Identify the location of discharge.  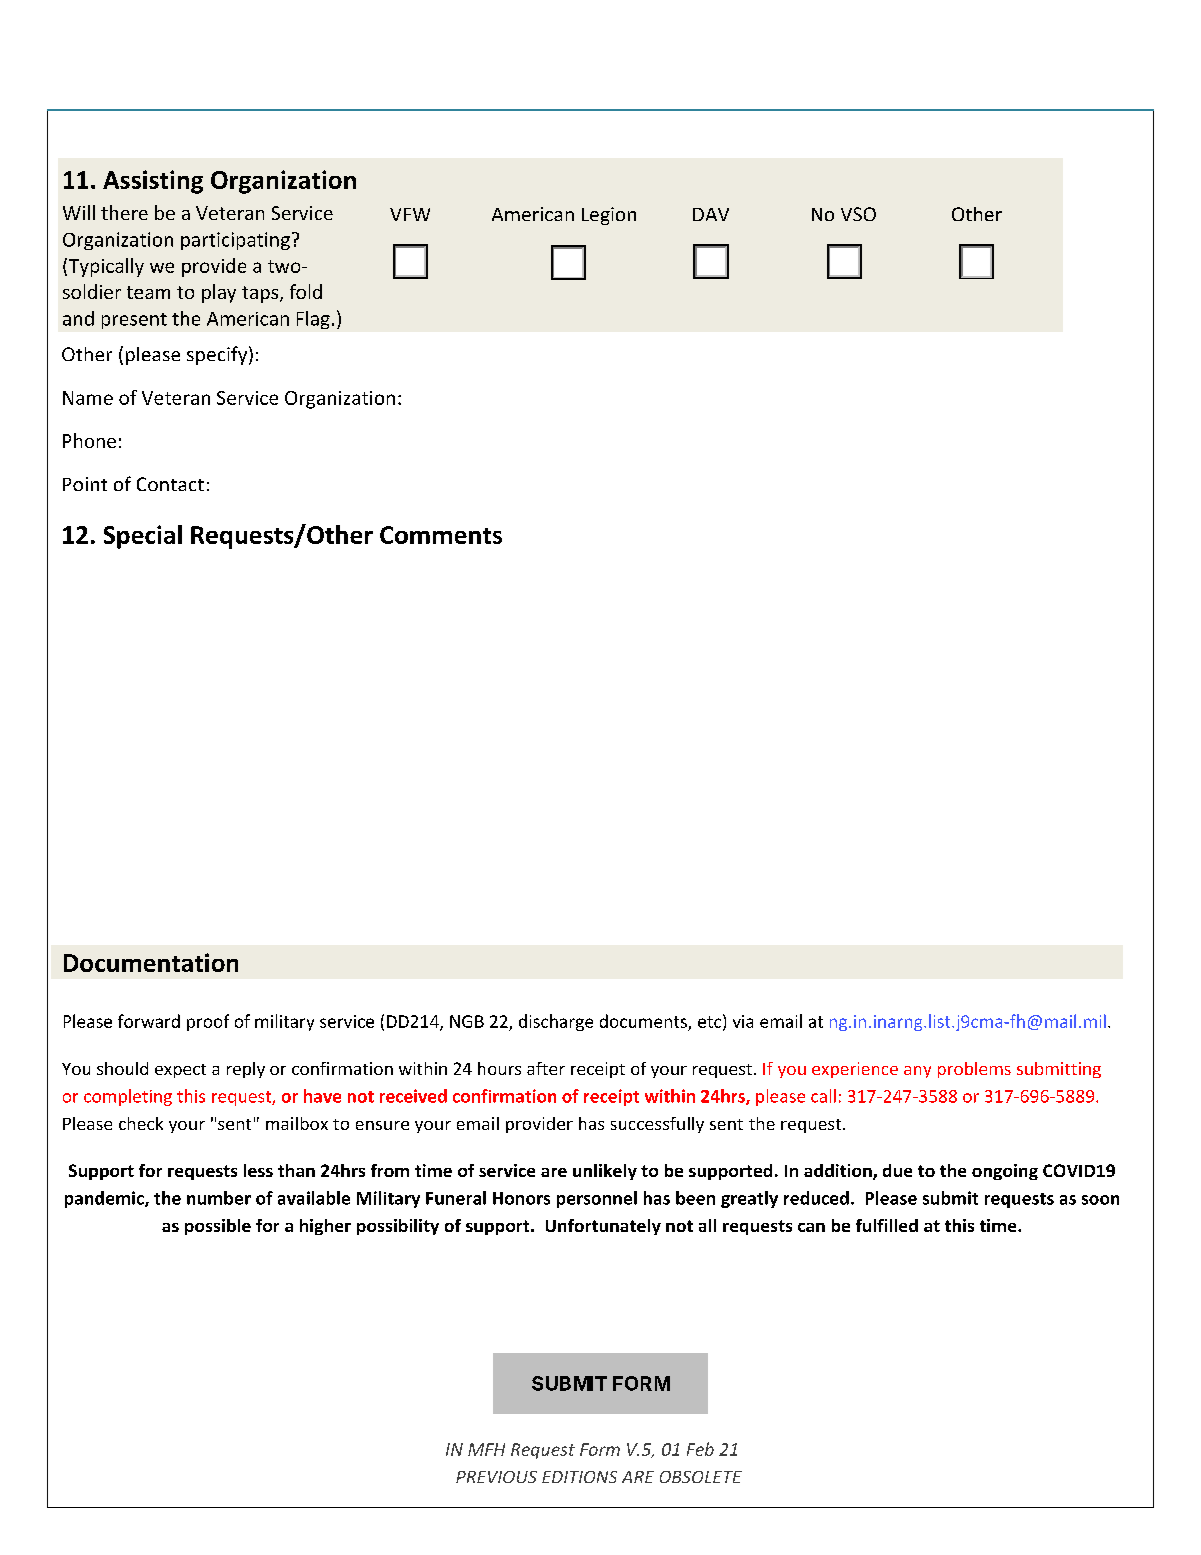
(556, 1022).
